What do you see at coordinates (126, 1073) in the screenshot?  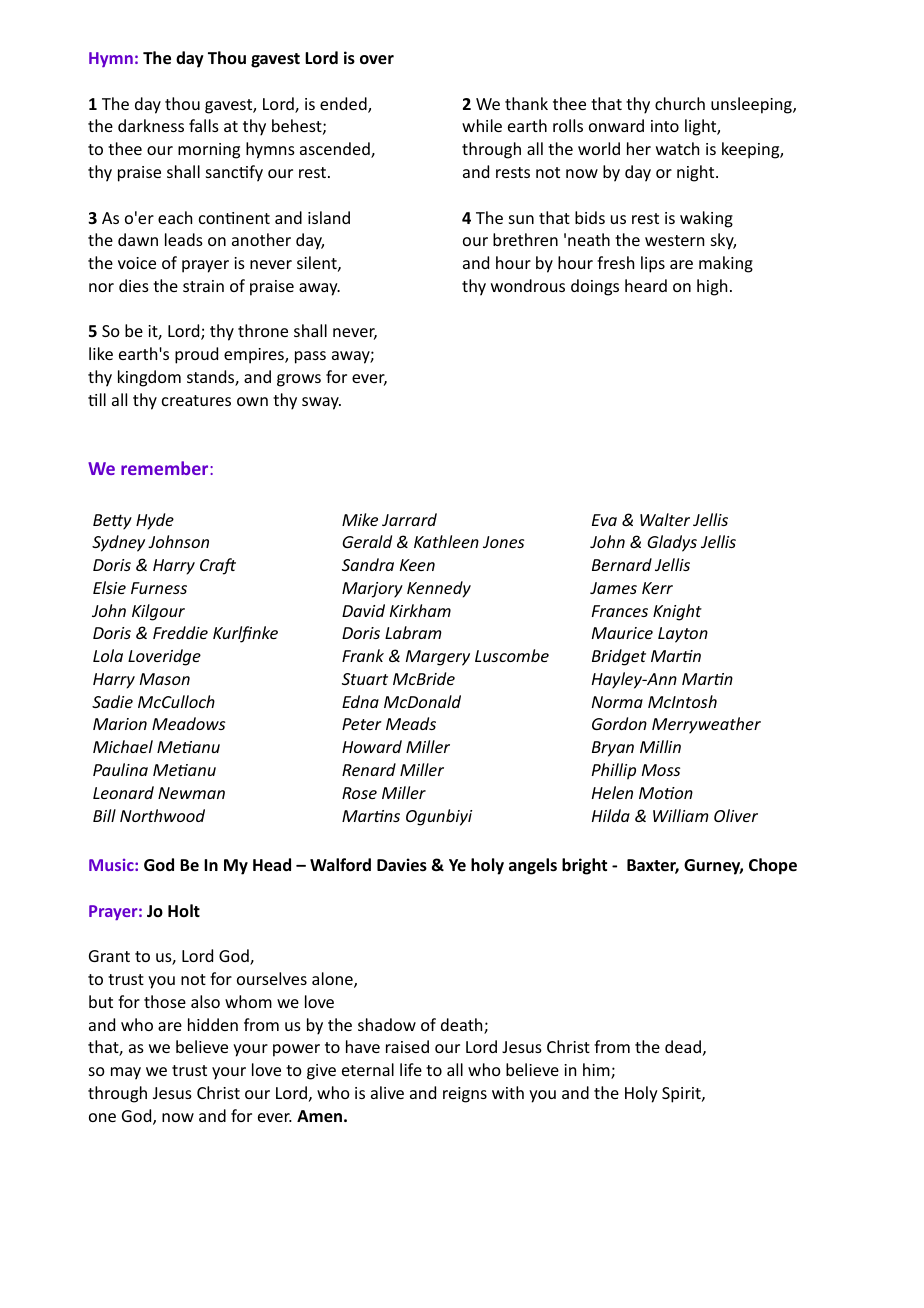 I see `may` at bounding box center [126, 1073].
